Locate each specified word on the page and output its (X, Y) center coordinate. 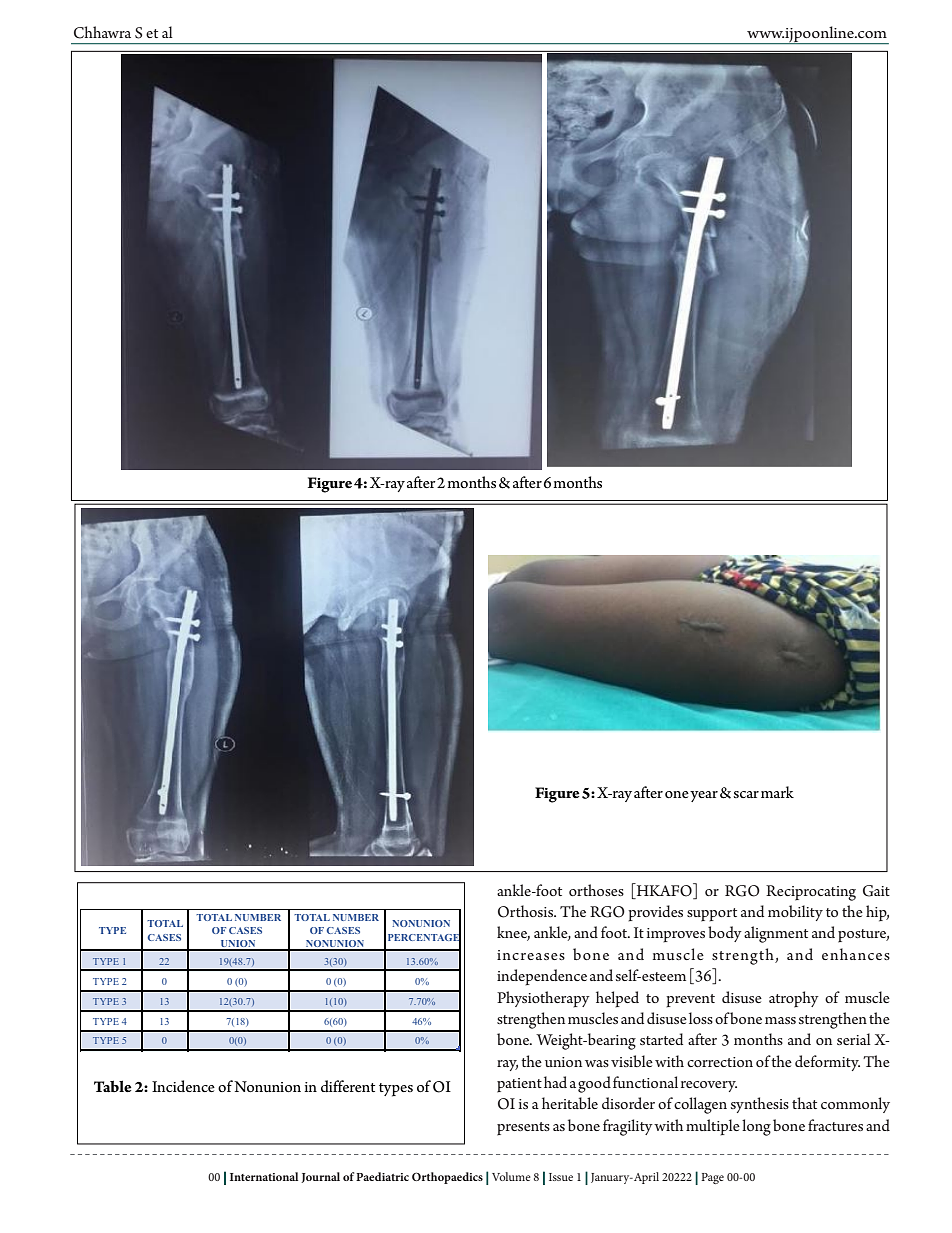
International (264, 1176)
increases (531, 955)
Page (712, 1178)
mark (777, 792)
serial (854, 1039)
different (348, 1086)
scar (746, 794)
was (597, 1063)
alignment (776, 934)
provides (655, 913)
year (704, 796)
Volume (511, 1176)
